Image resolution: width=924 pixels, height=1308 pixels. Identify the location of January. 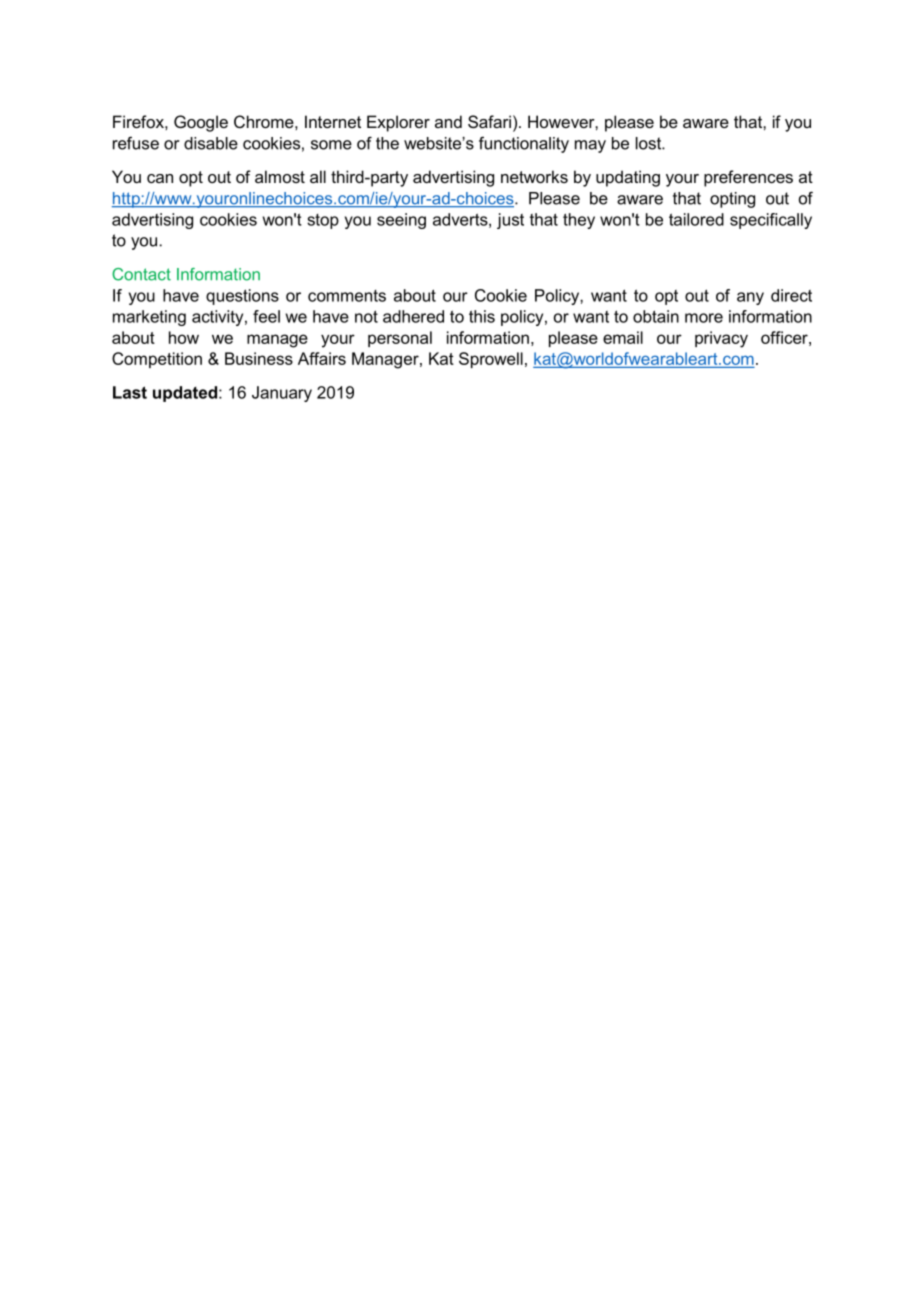
(282, 394).
